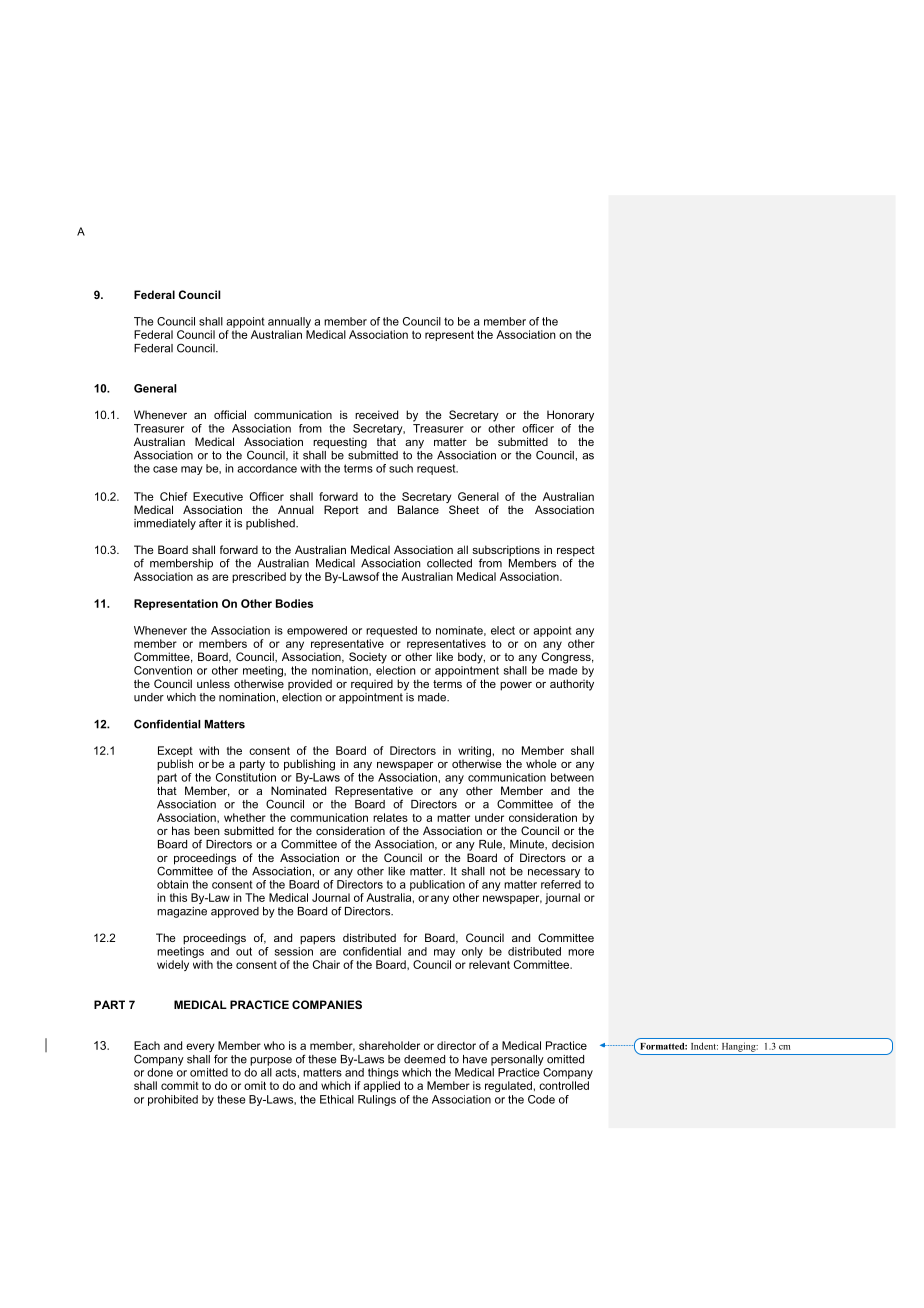 The width and height of the image is (924, 1308). I want to click on official, so click(230, 414).
